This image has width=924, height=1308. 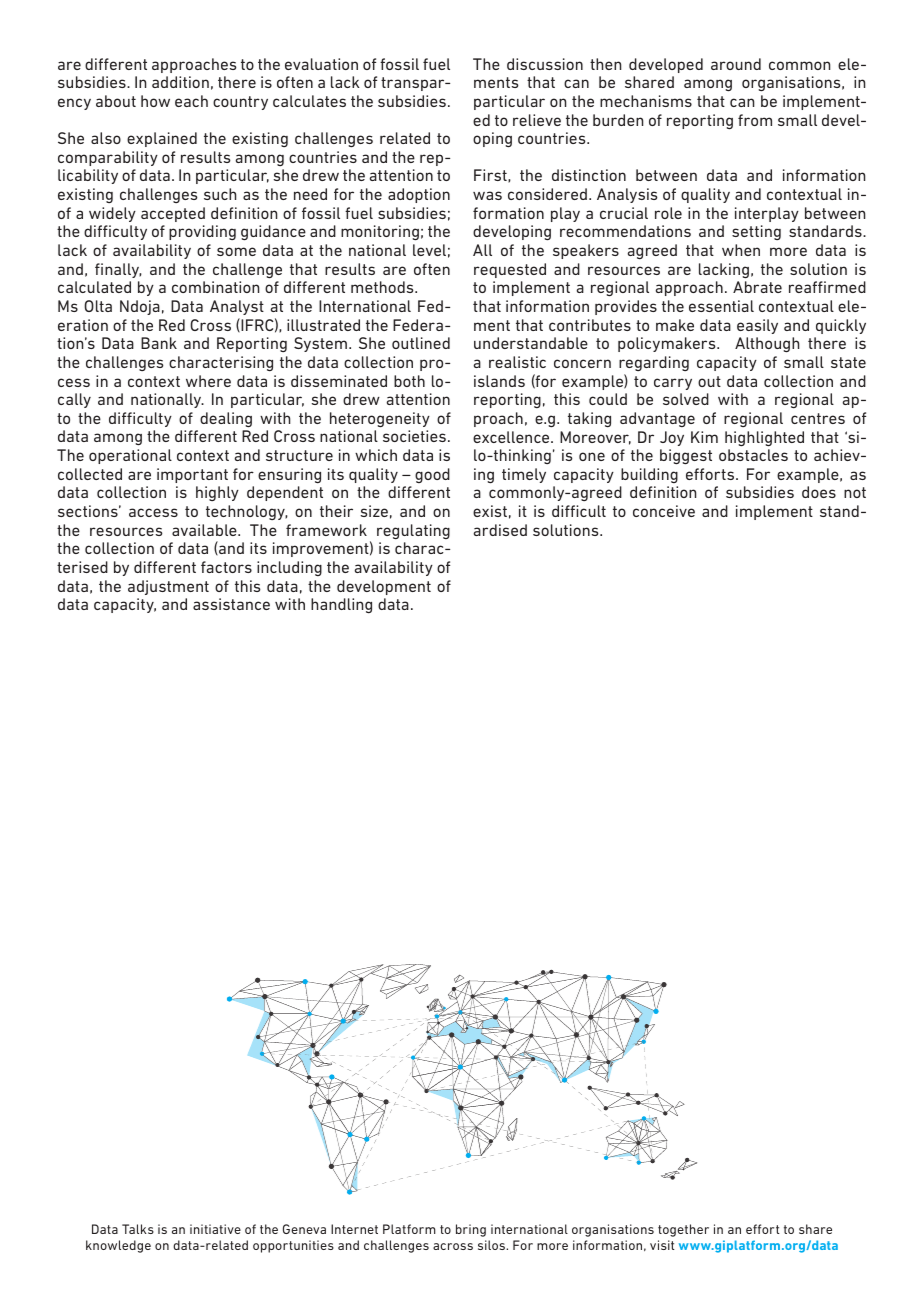 What do you see at coordinates (231, 604) in the image?
I see `assistance` at bounding box center [231, 604].
